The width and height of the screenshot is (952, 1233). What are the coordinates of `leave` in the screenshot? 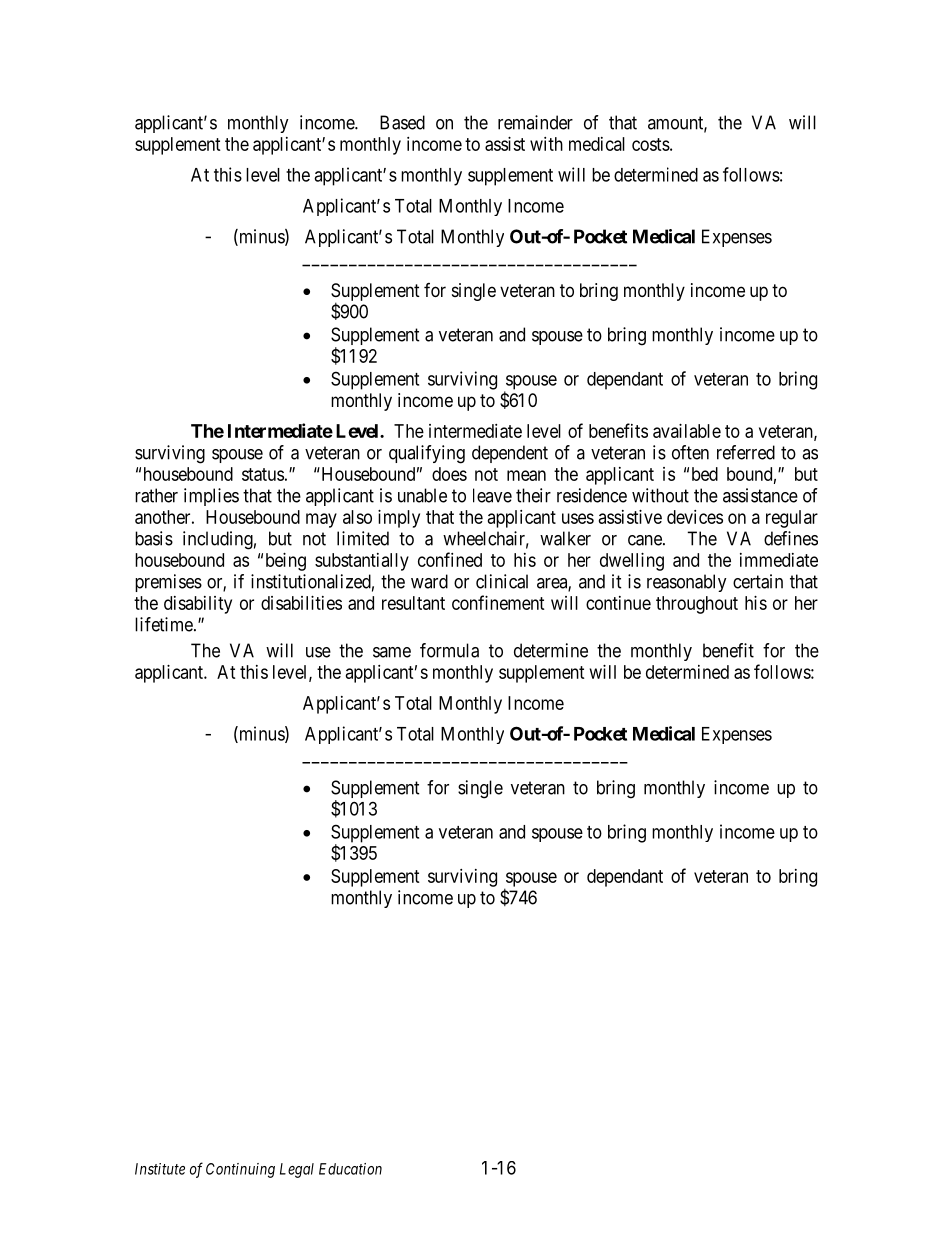 It's located at (492, 495).
